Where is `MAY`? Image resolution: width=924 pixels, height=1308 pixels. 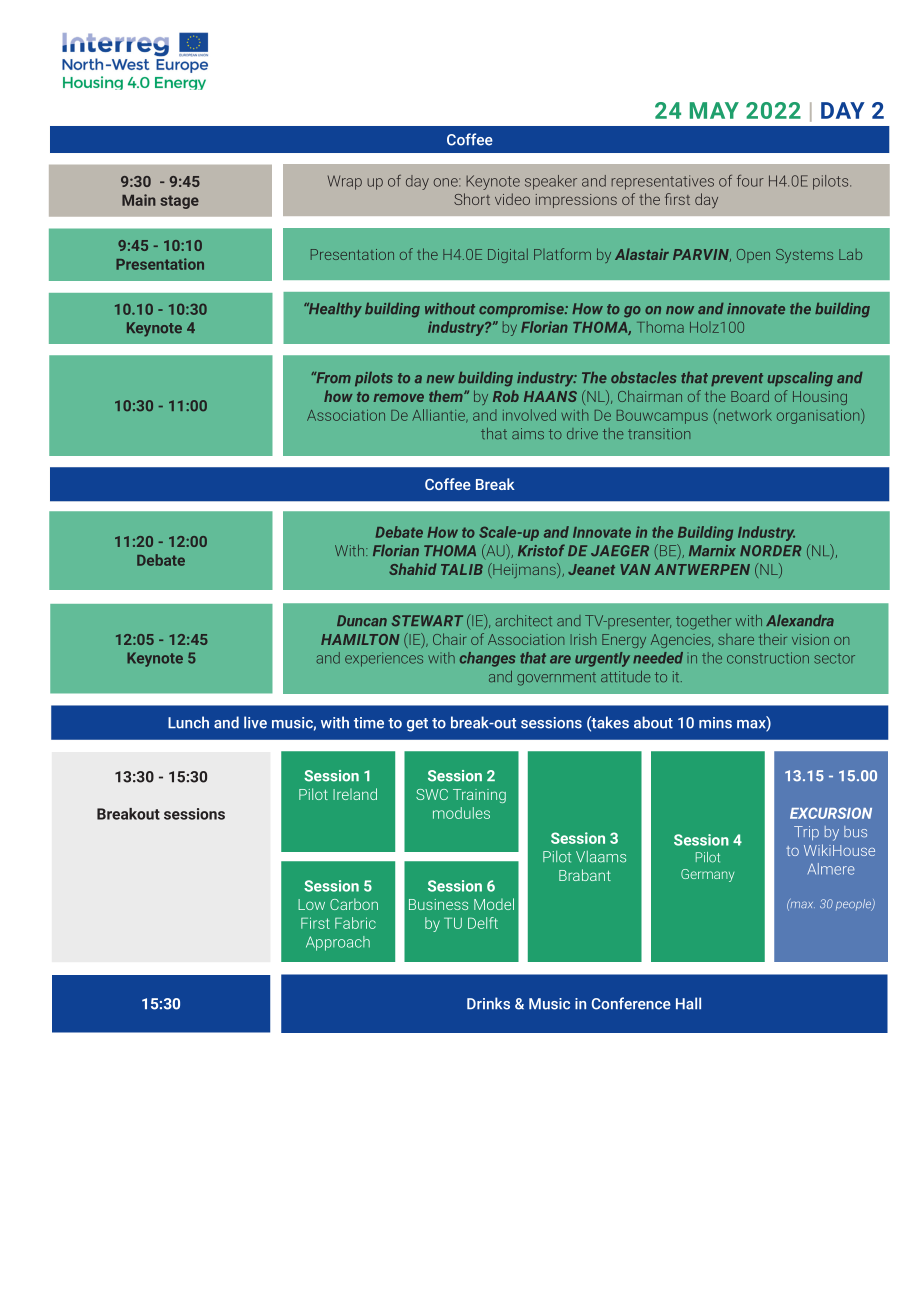
MAY is located at coordinates (714, 110).
